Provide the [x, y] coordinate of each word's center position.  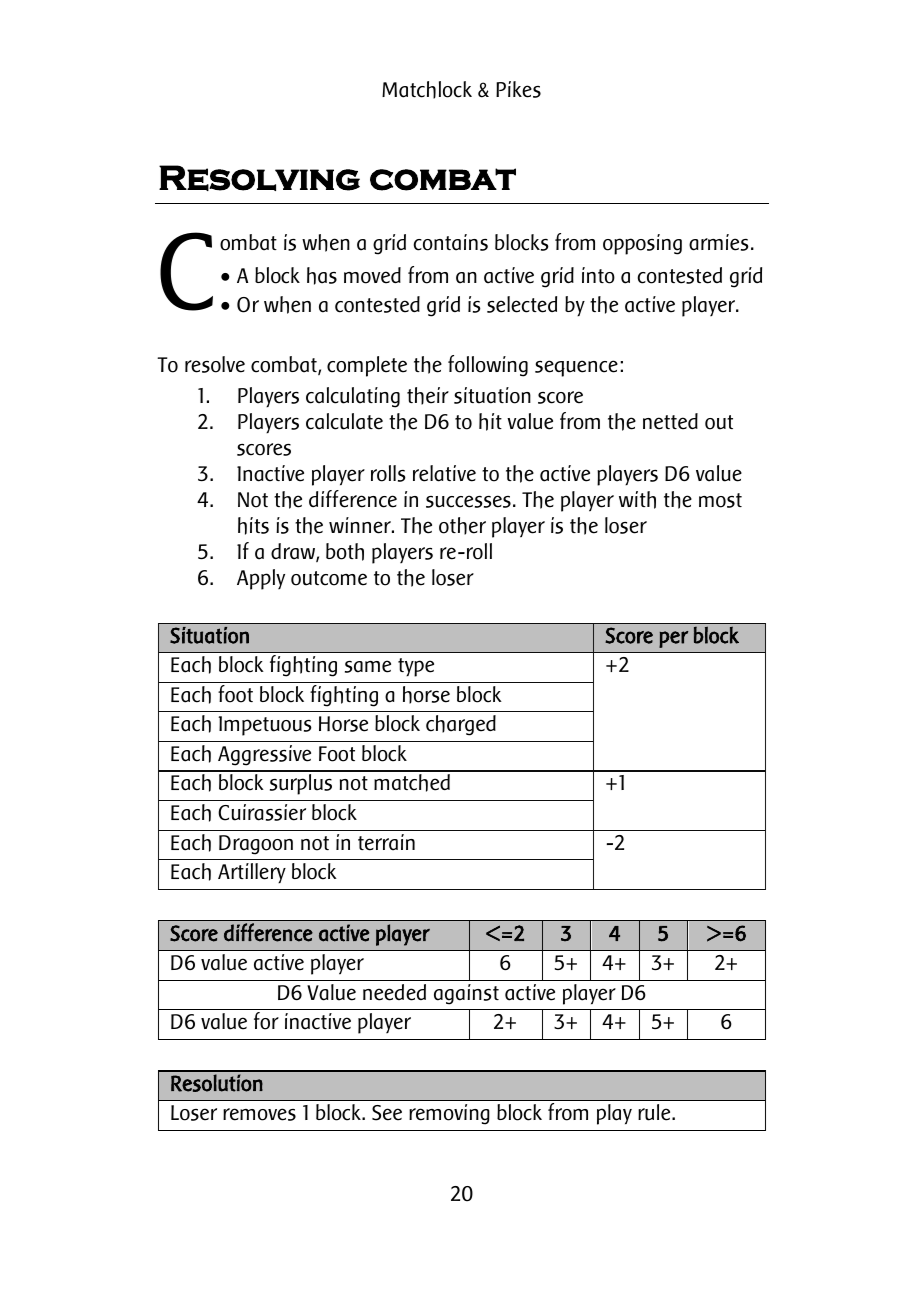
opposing [642, 244]
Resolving [259, 178]
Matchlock [427, 90]
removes [259, 1114]
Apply [261, 579]
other [462, 526]
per [673, 639]
